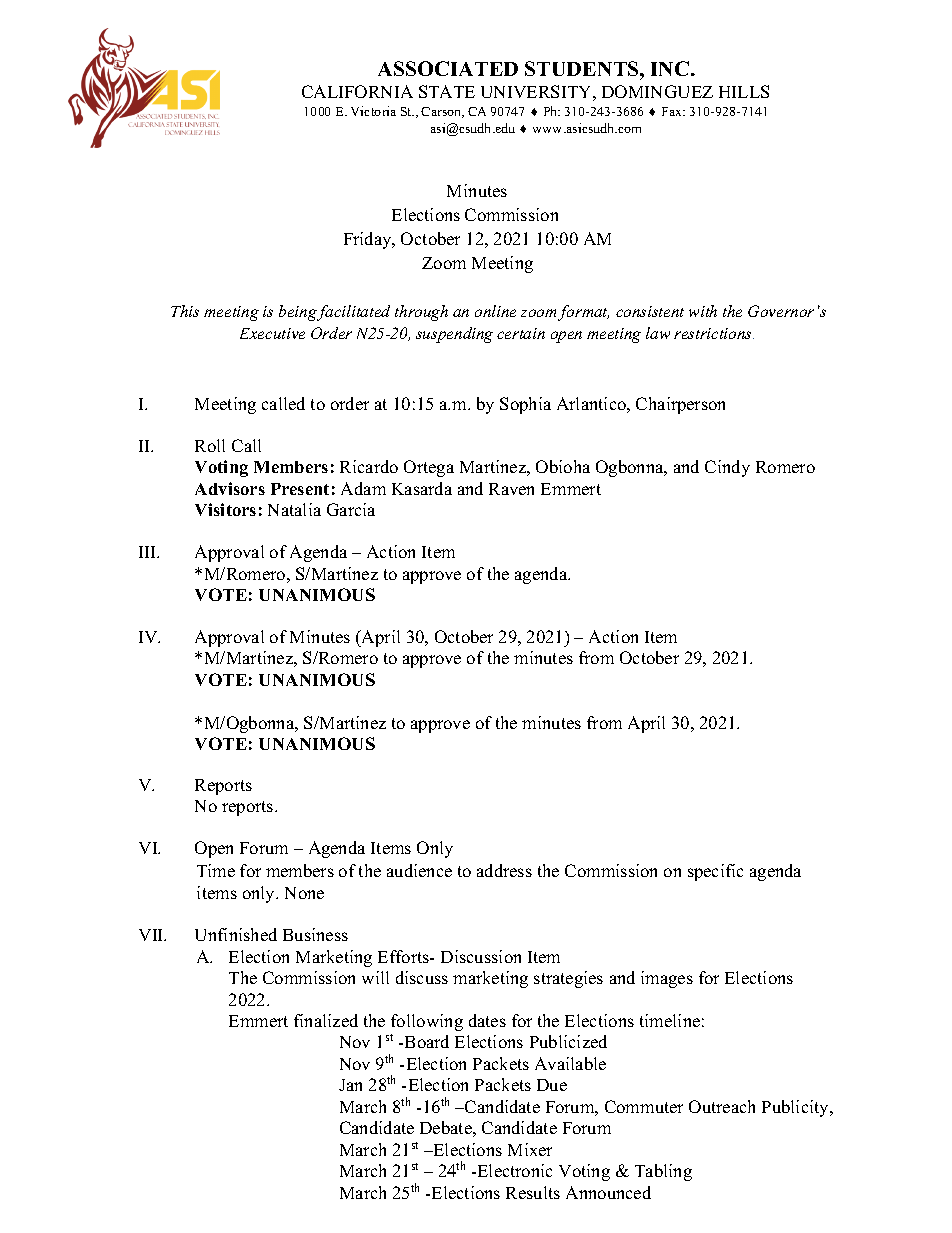 This screenshot has height=1233, width=952. Describe the element at coordinates (149, 552) in the screenshot. I see `III` at that location.
